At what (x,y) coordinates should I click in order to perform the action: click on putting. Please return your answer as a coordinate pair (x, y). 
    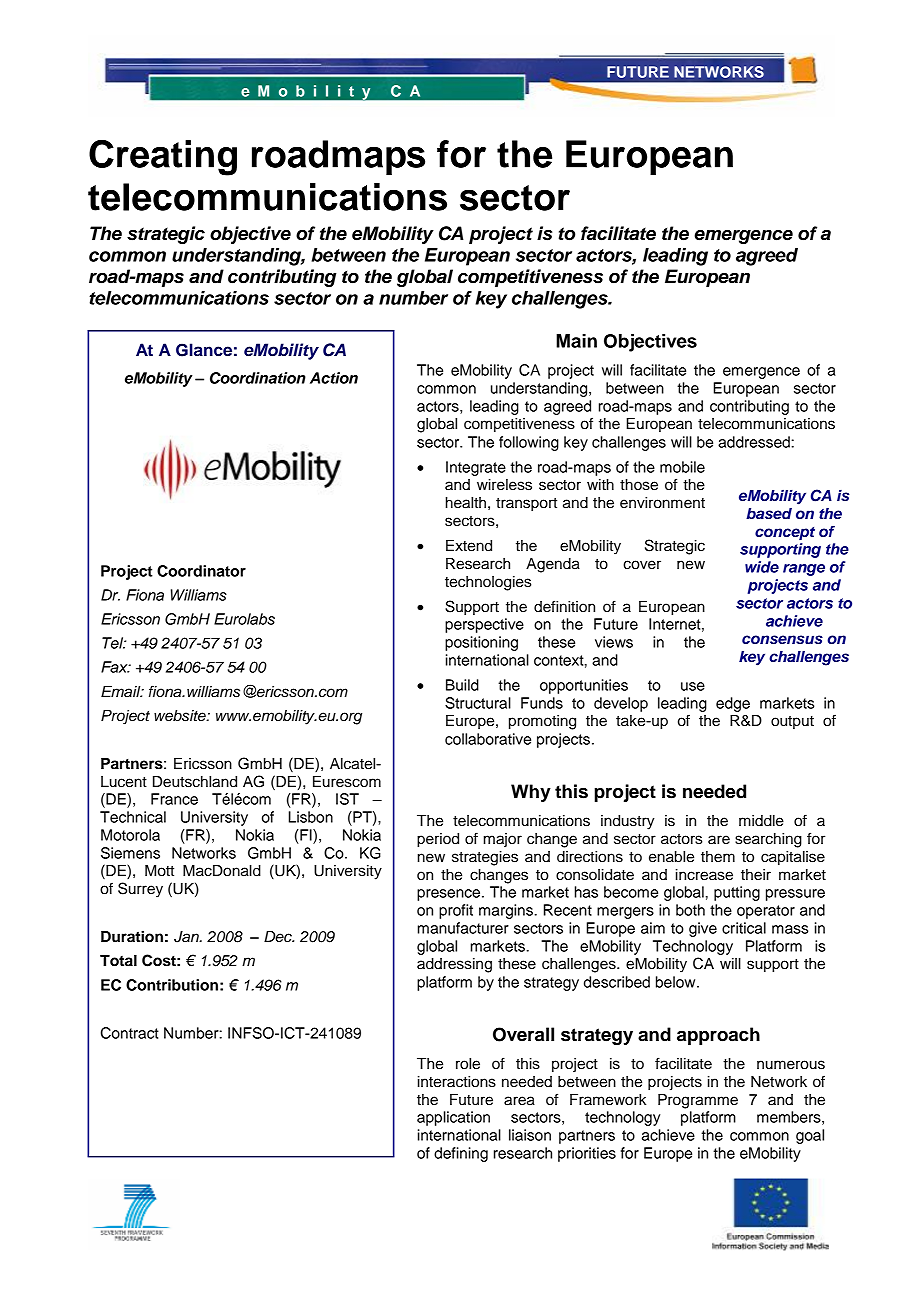
    Looking at the image, I should click on (737, 893).
